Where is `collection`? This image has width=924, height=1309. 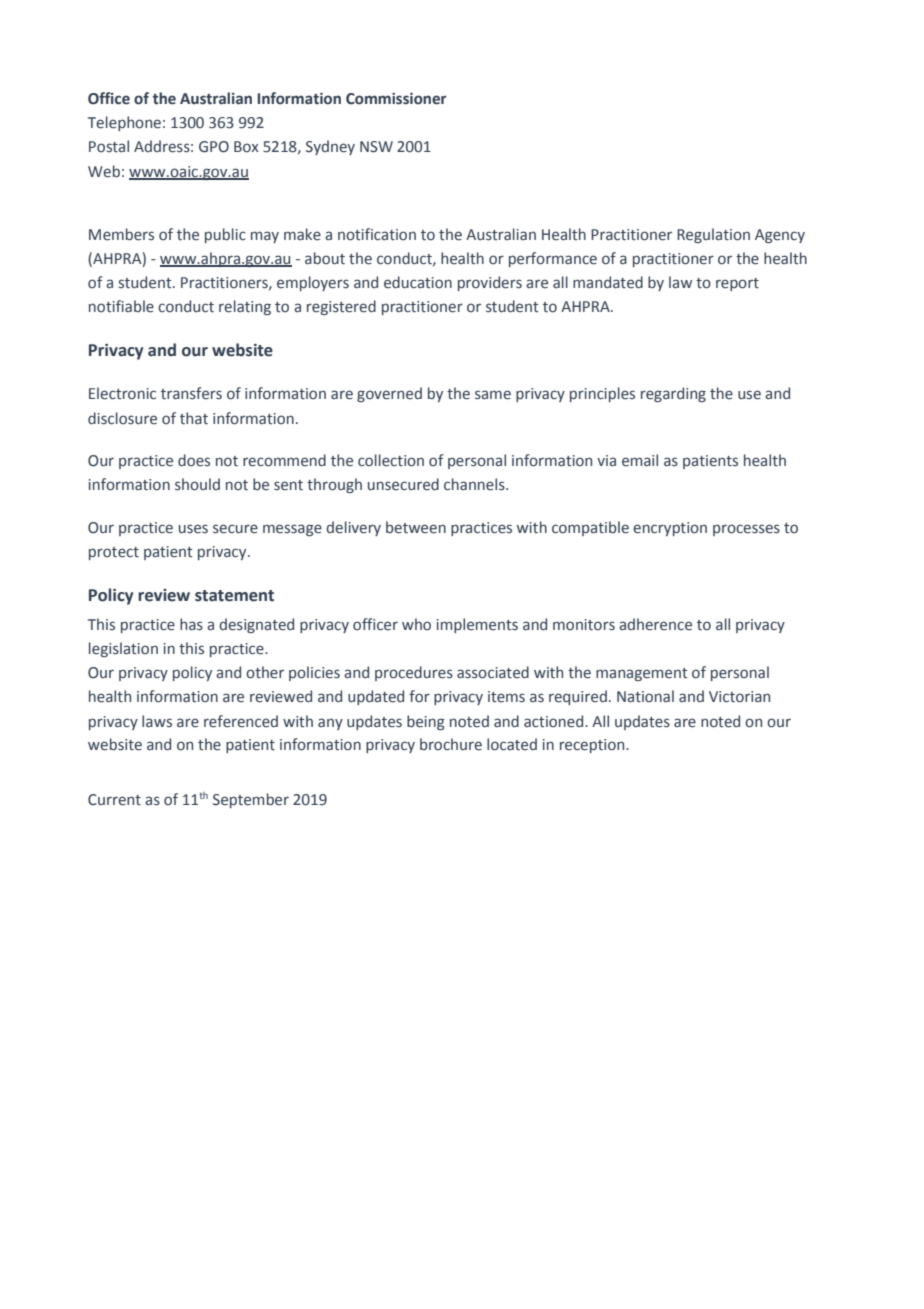
collection is located at coordinates (391, 460).
